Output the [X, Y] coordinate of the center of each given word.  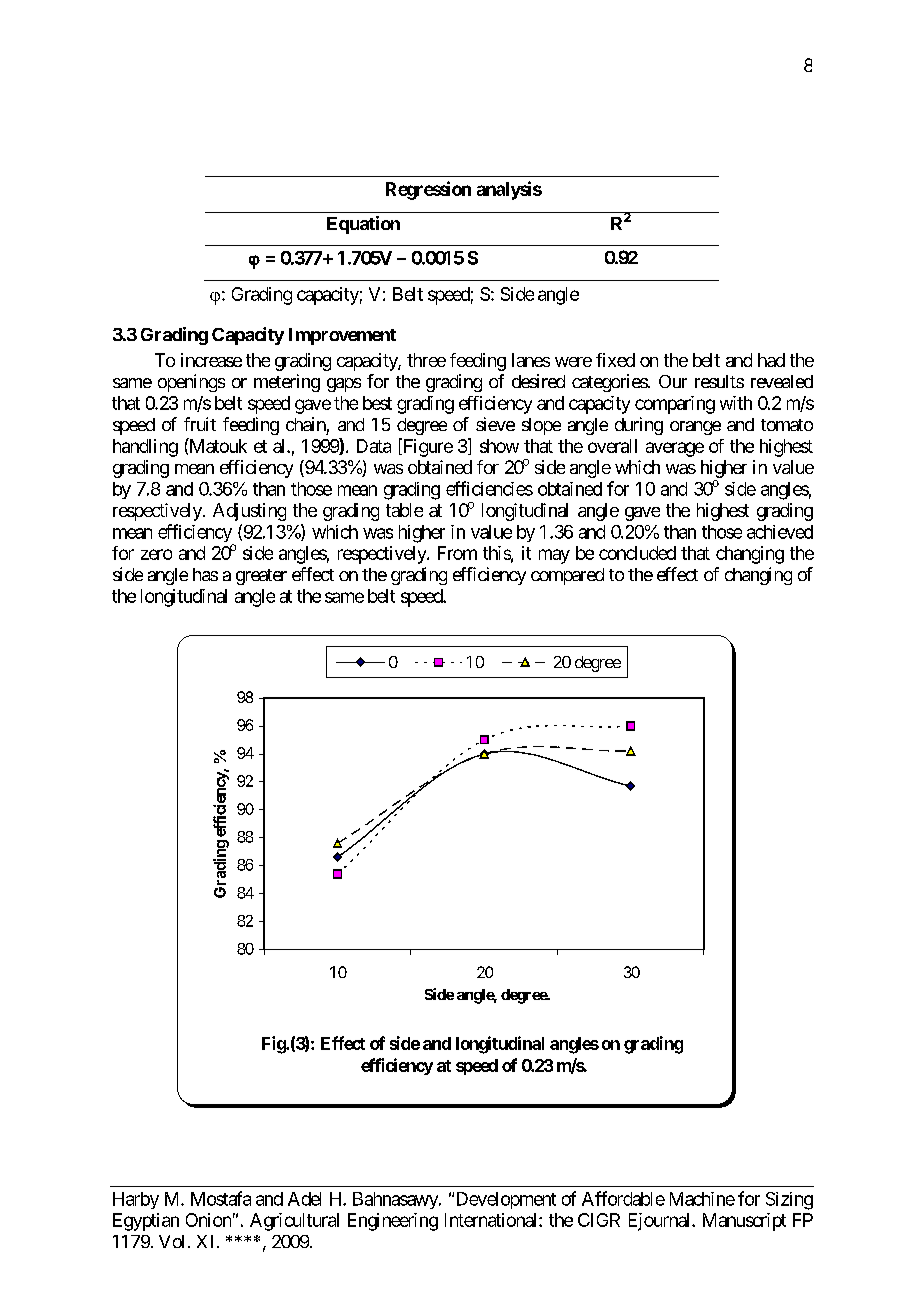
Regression [428, 190]
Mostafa [221, 1198]
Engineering [393, 1222]
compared [567, 576]
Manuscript [744, 1222]
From [457, 553]
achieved [780, 532]
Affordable [623, 1198]
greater [261, 577]
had [771, 360]
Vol [171, 1241]
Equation [363, 225]
